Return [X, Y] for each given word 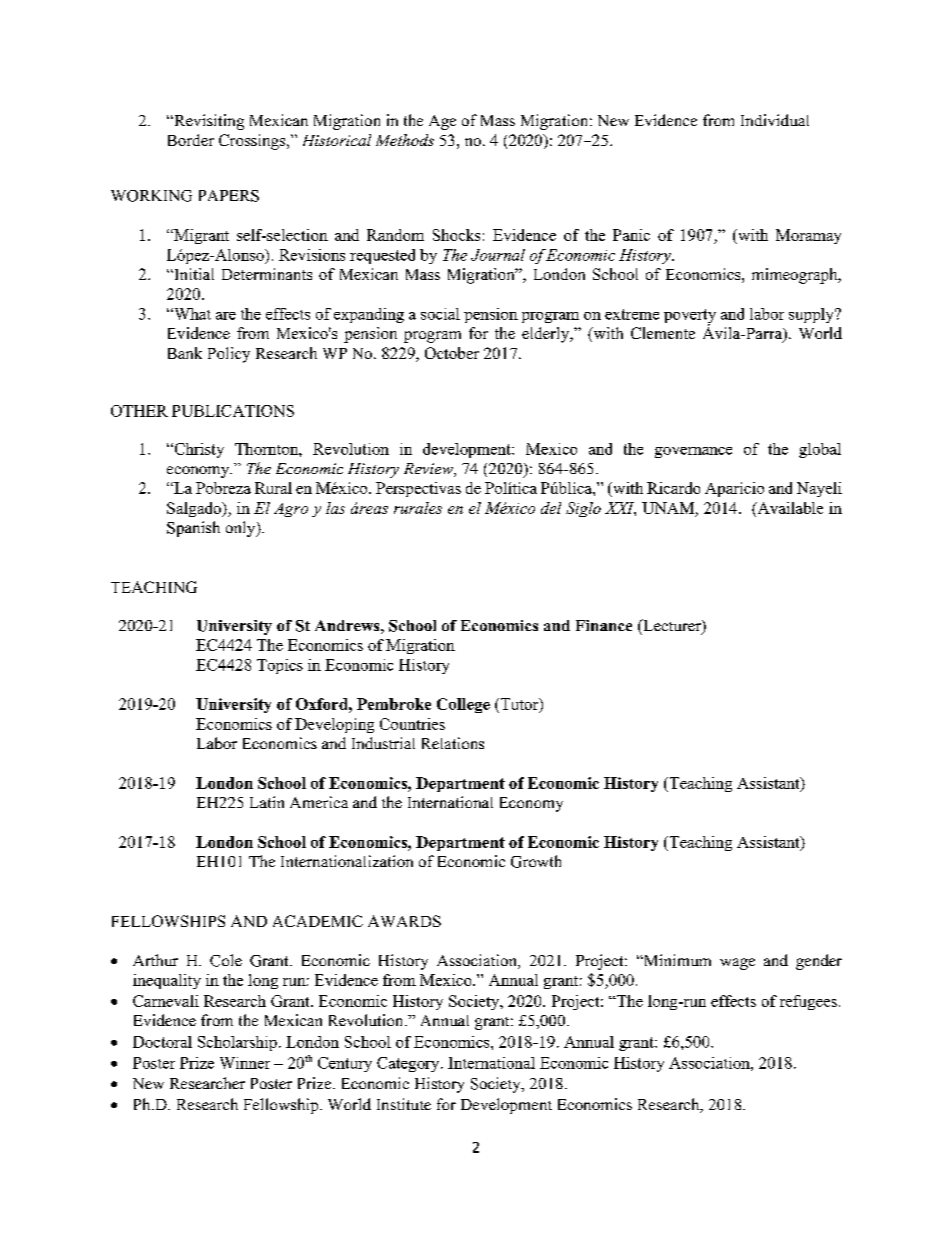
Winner [245, 1063]
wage [737, 964]
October [452, 353]
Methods [405, 140]
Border [191, 140]
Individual [775, 120]
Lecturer [672, 626]
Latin [267, 802]
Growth [536, 861]
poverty [690, 317]
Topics [280, 666]
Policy [229, 355]
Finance [604, 625]
